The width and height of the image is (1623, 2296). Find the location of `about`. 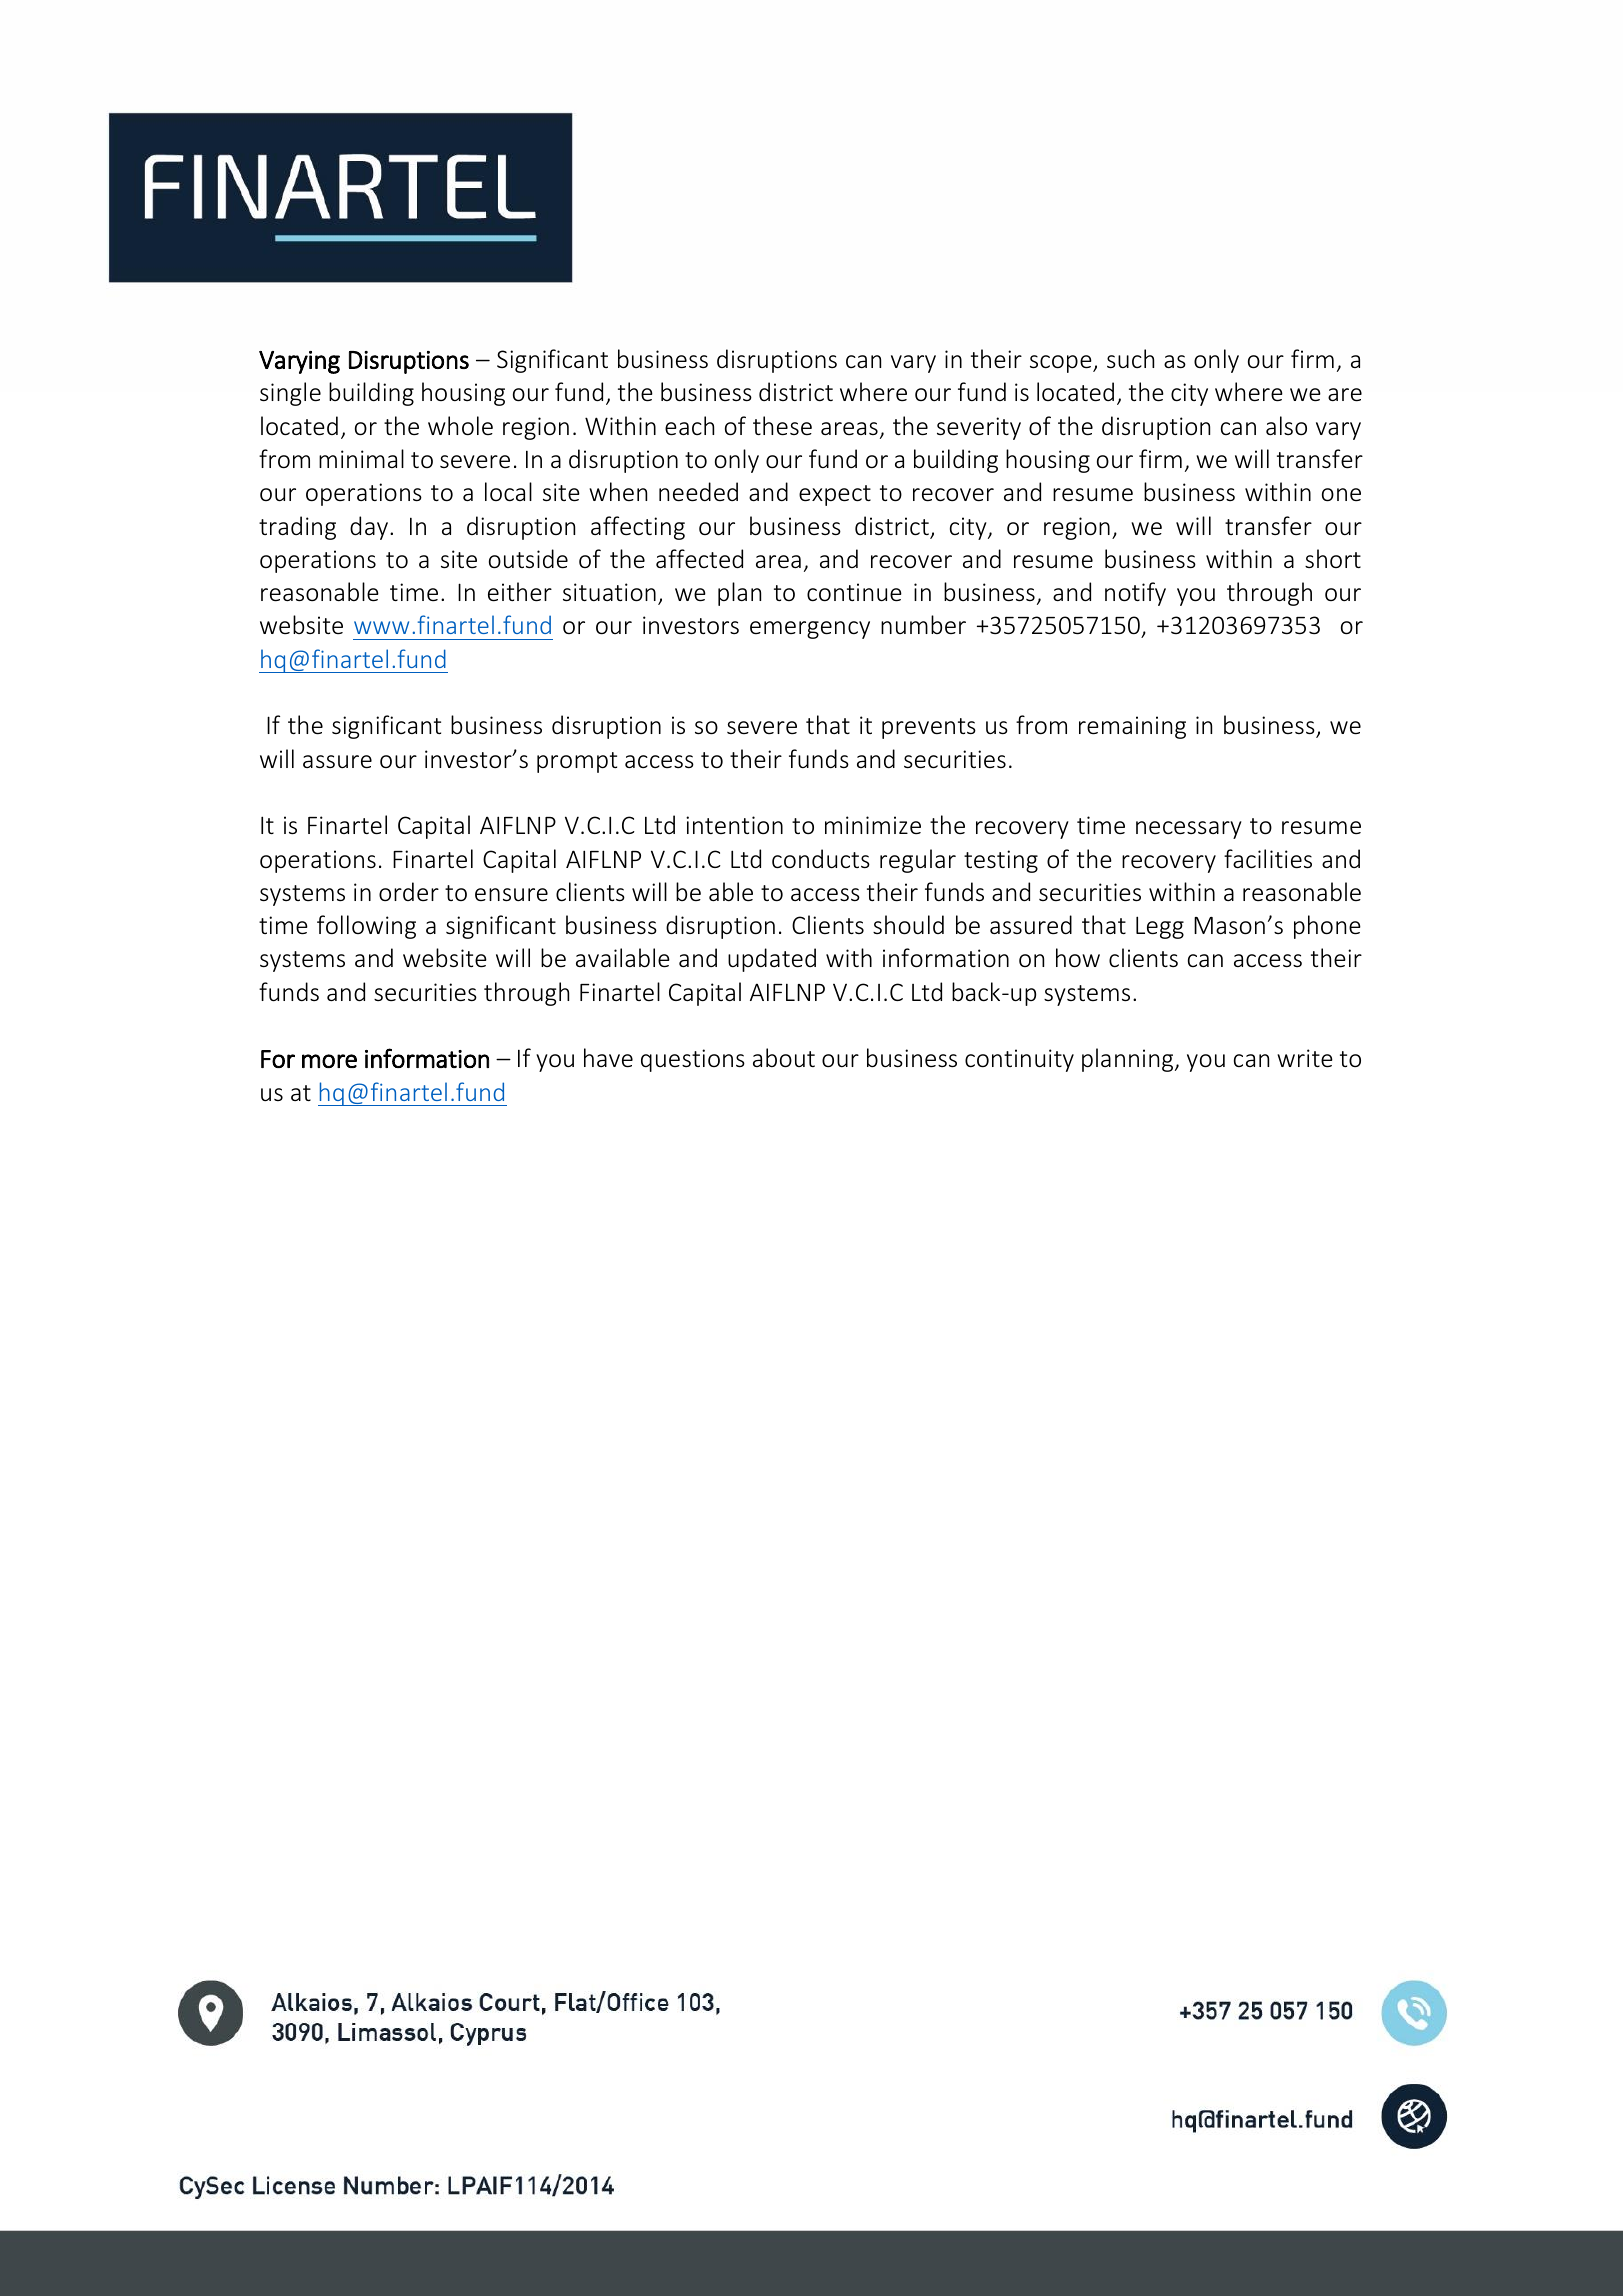

about is located at coordinates (784, 1058).
